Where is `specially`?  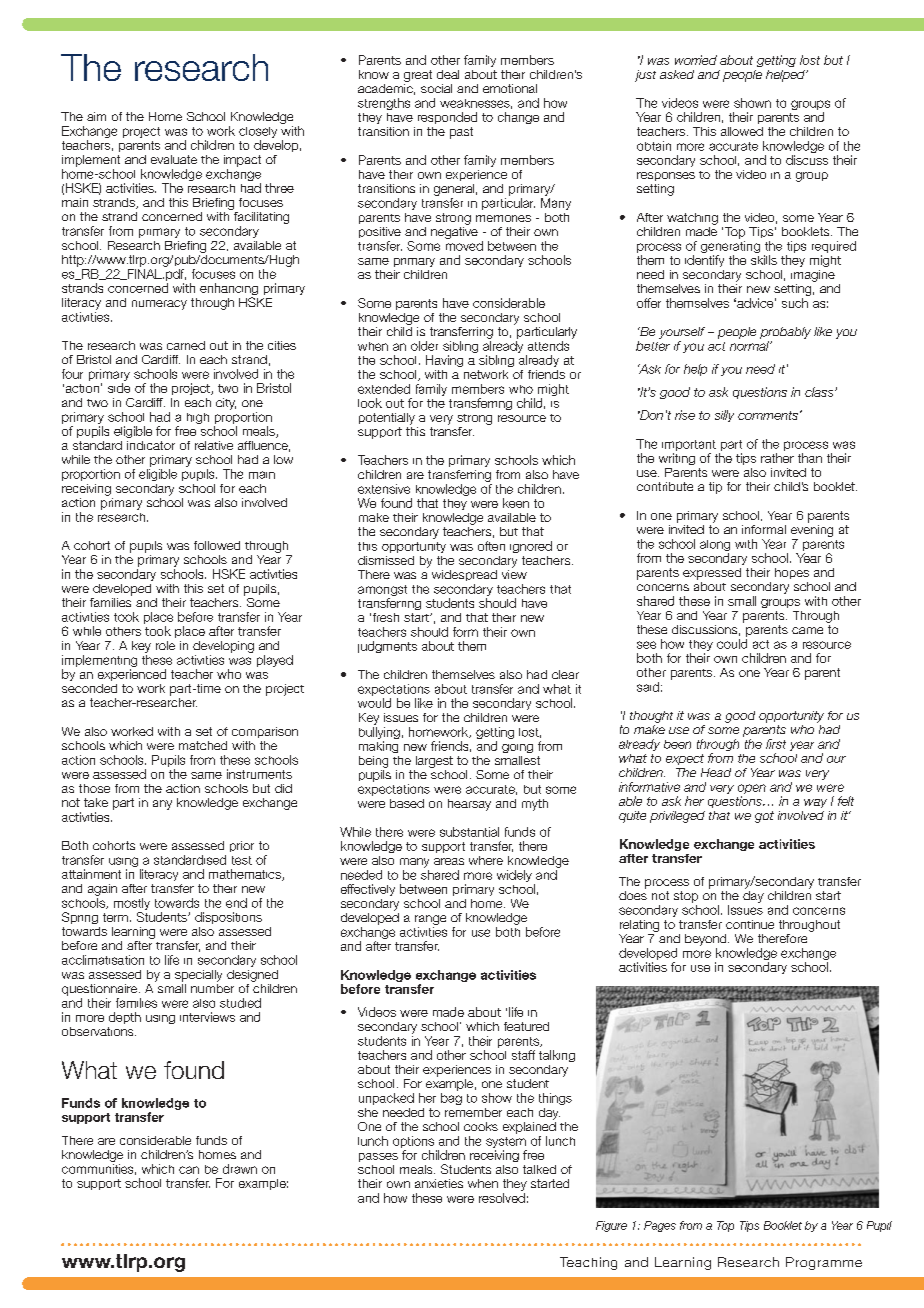 specially is located at coordinates (198, 976).
